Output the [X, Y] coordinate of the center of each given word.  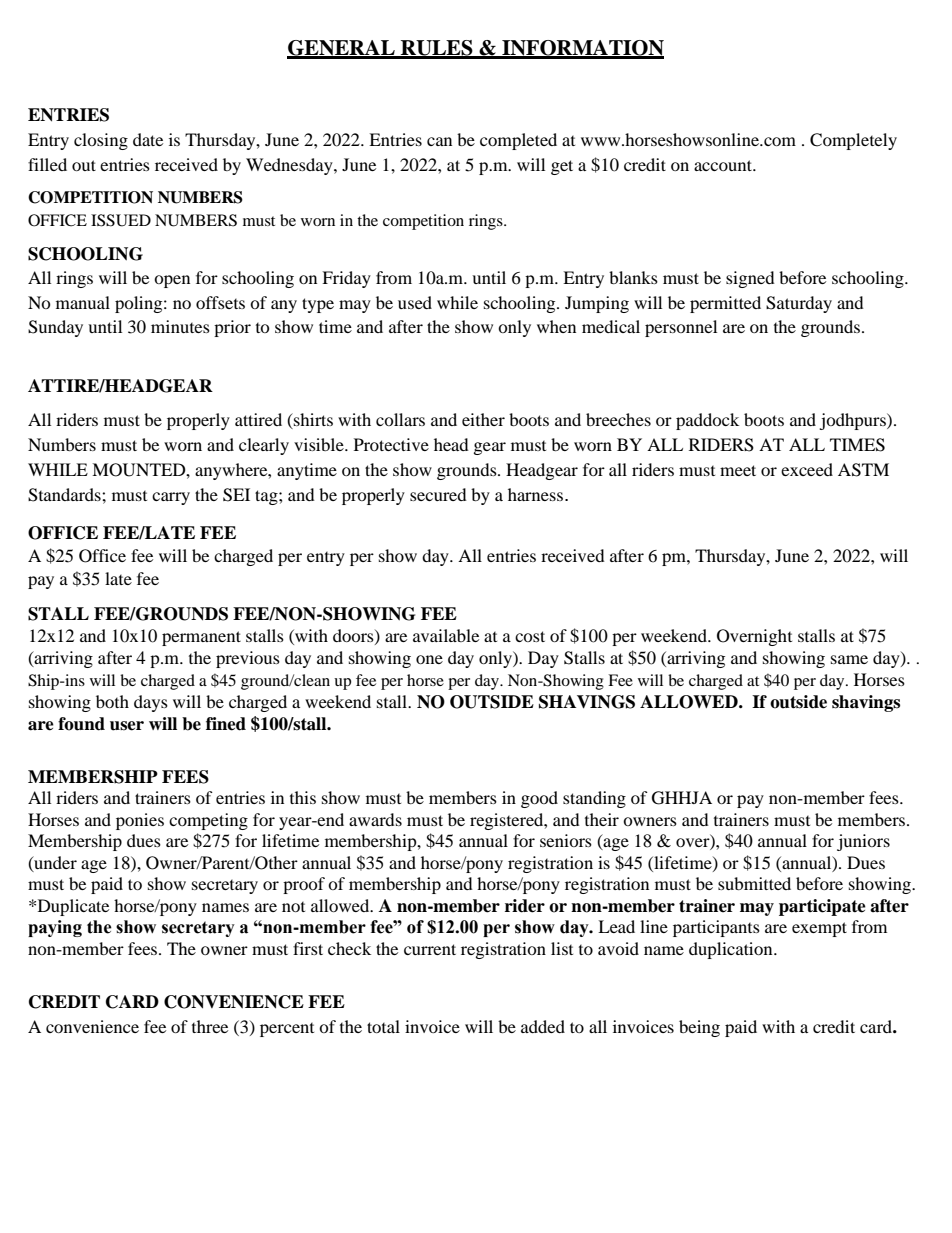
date [148, 139]
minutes [180, 326]
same [849, 659]
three [210, 1026]
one [429, 659]
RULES [437, 49]
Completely [853, 141]
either [483, 419]
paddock [707, 421]
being [699, 1028]
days [151, 703]
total [383, 1026]
